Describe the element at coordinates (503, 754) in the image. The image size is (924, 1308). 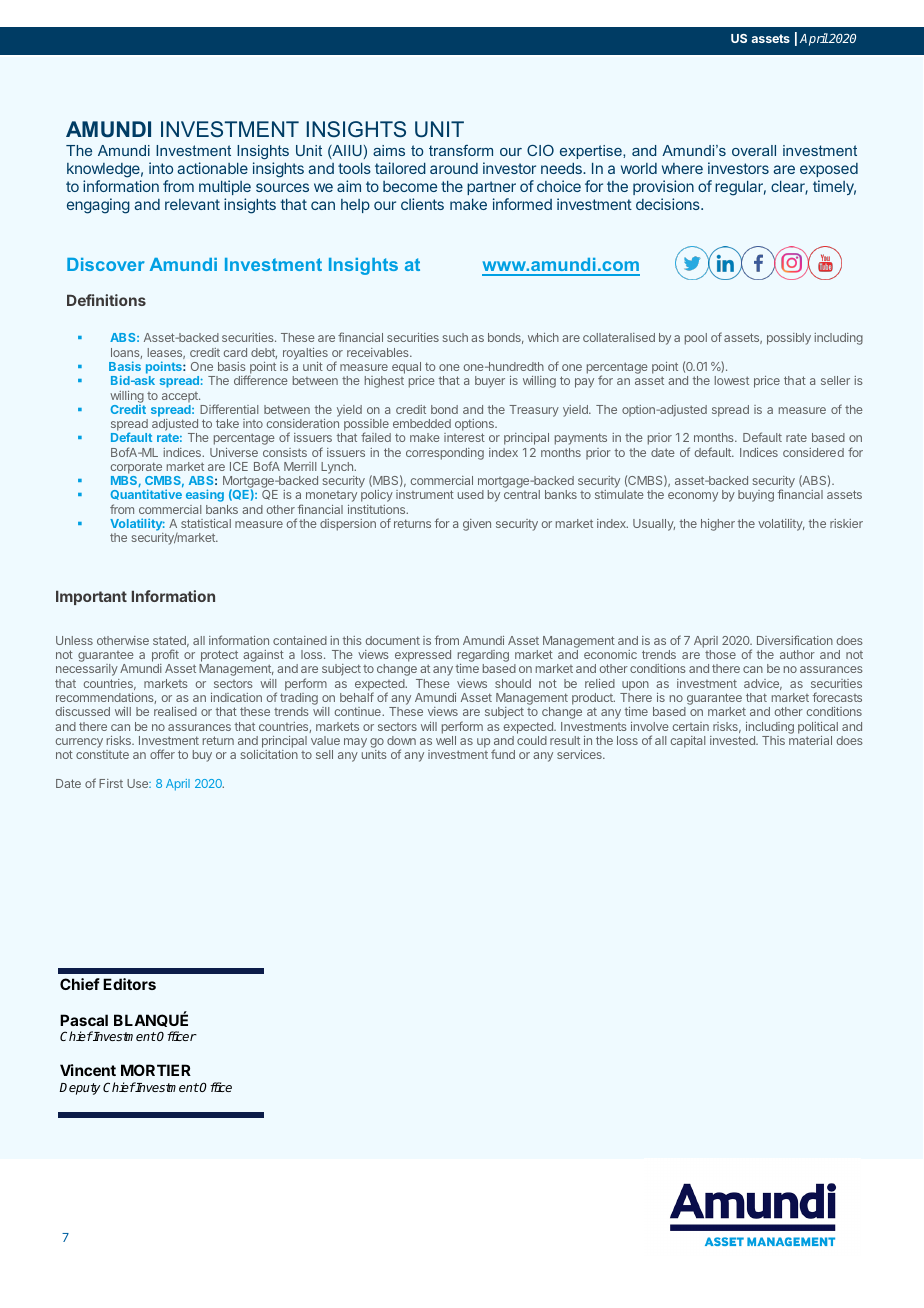
I see `fund` at that location.
